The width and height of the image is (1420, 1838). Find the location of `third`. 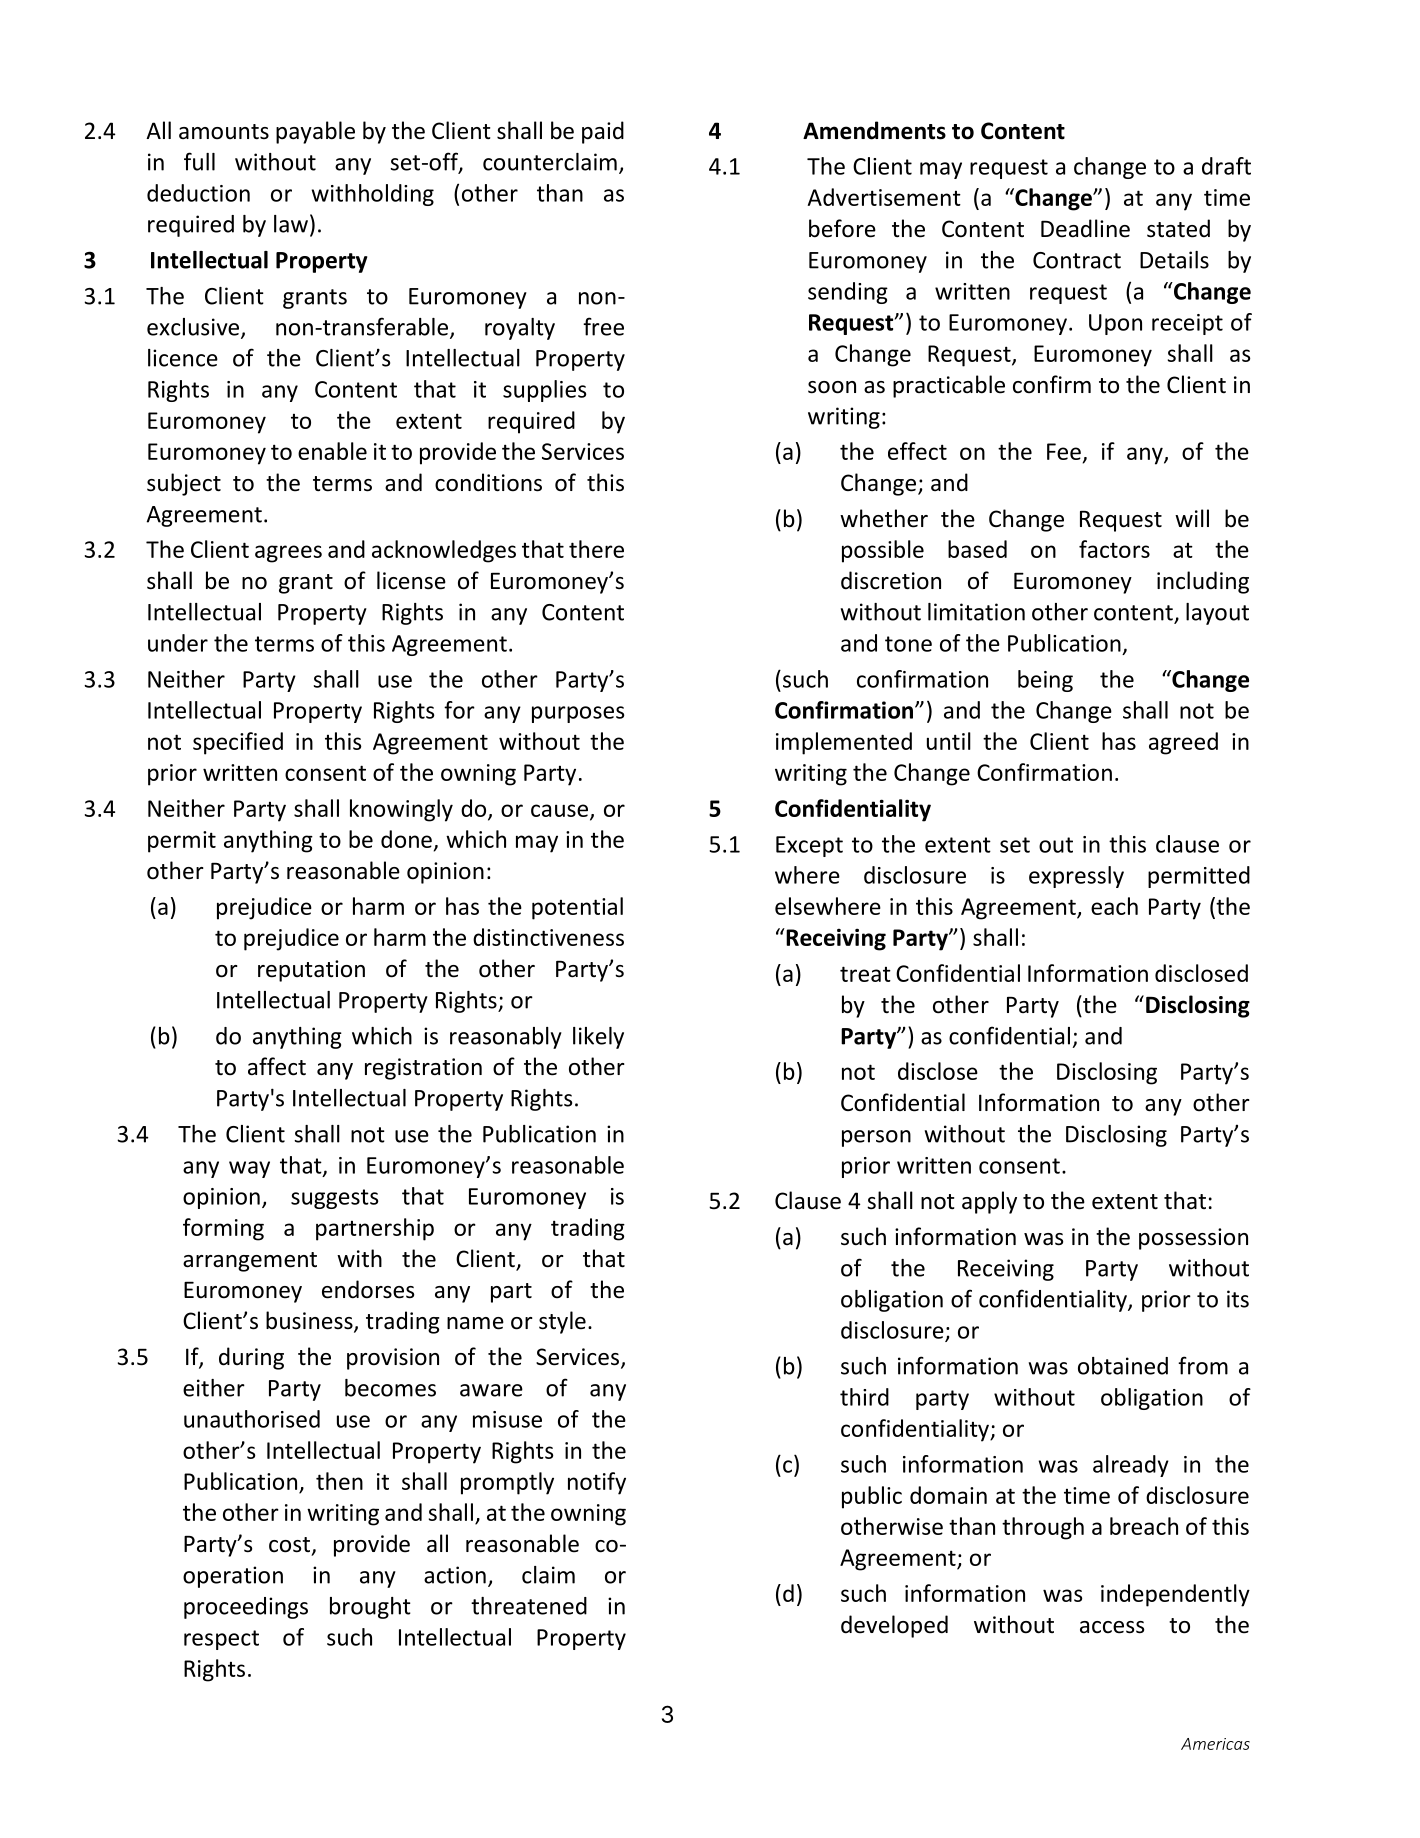

third is located at coordinates (864, 1397).
